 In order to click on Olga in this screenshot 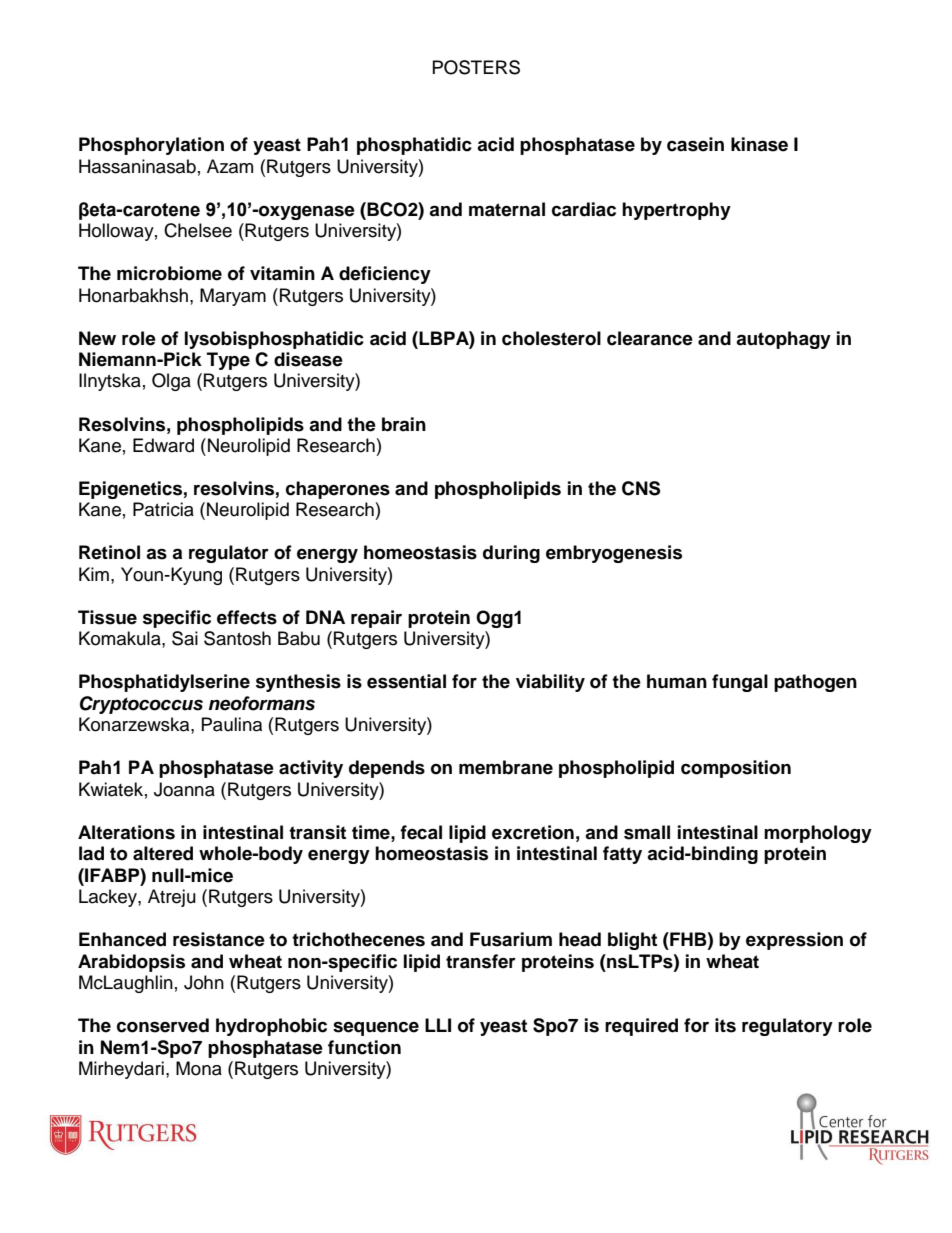, I will do `click(171, 382)`.
